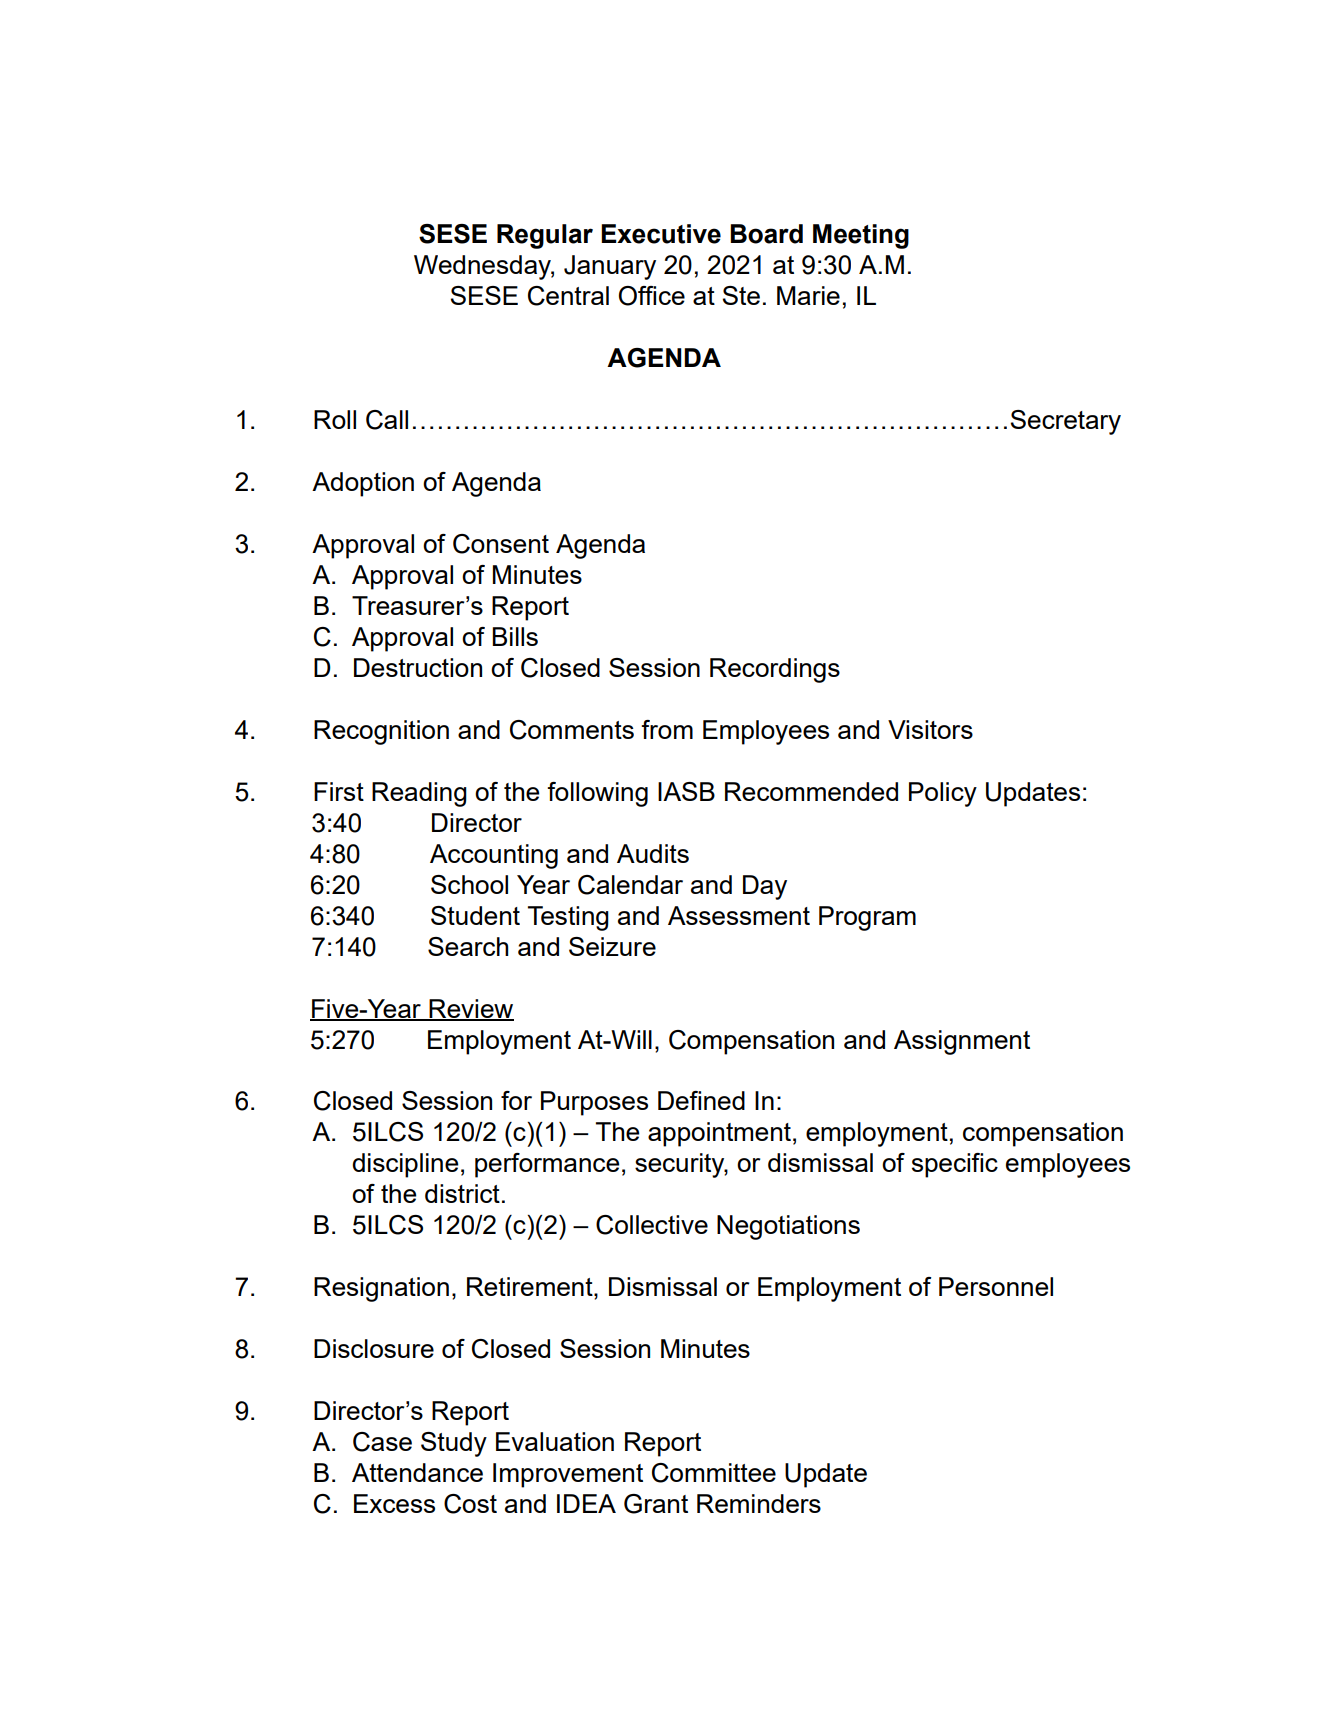  I want to click on Assignment, so click(962, 1042).
